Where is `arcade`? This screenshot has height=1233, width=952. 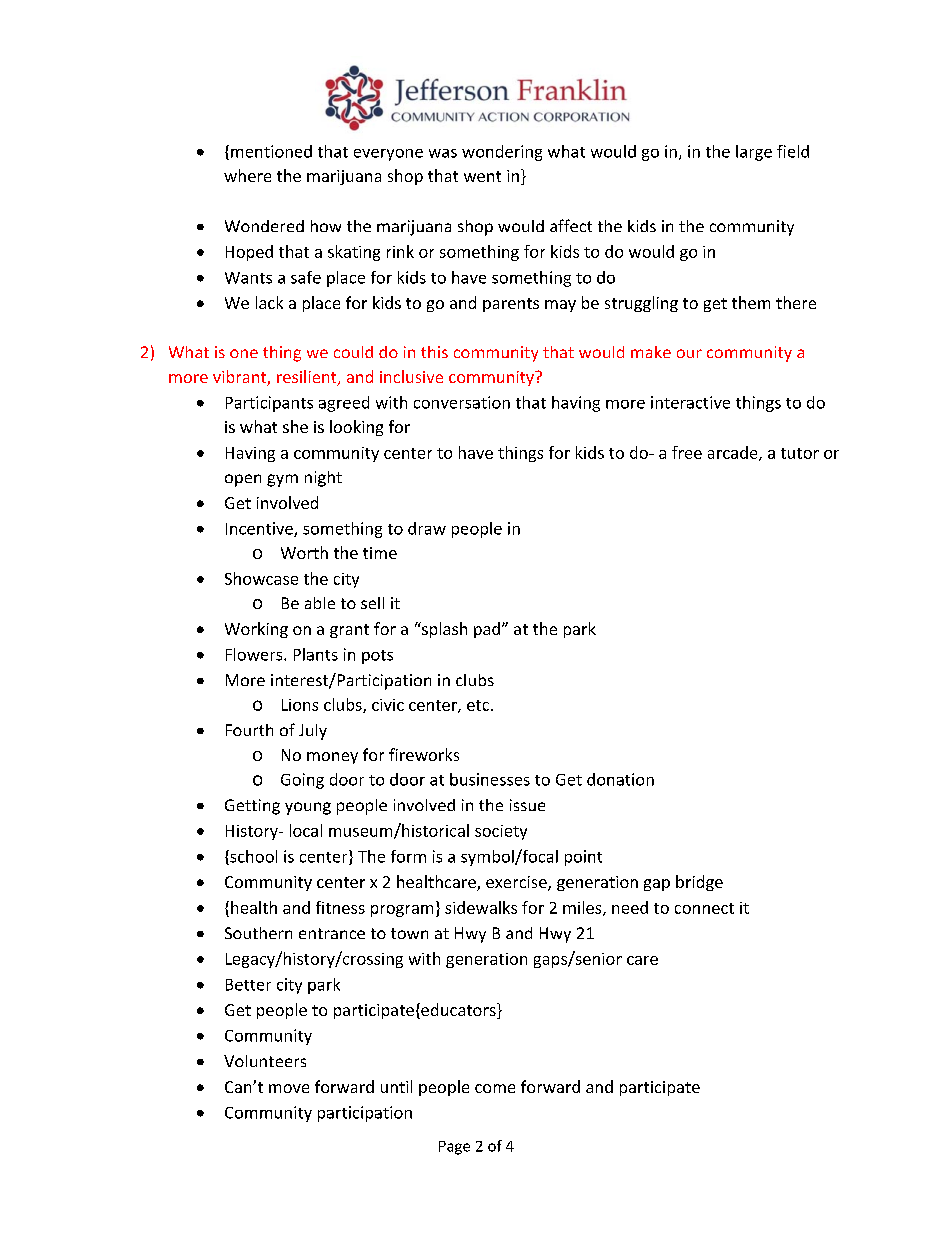 arcade is located at coordinates (734, 453).
